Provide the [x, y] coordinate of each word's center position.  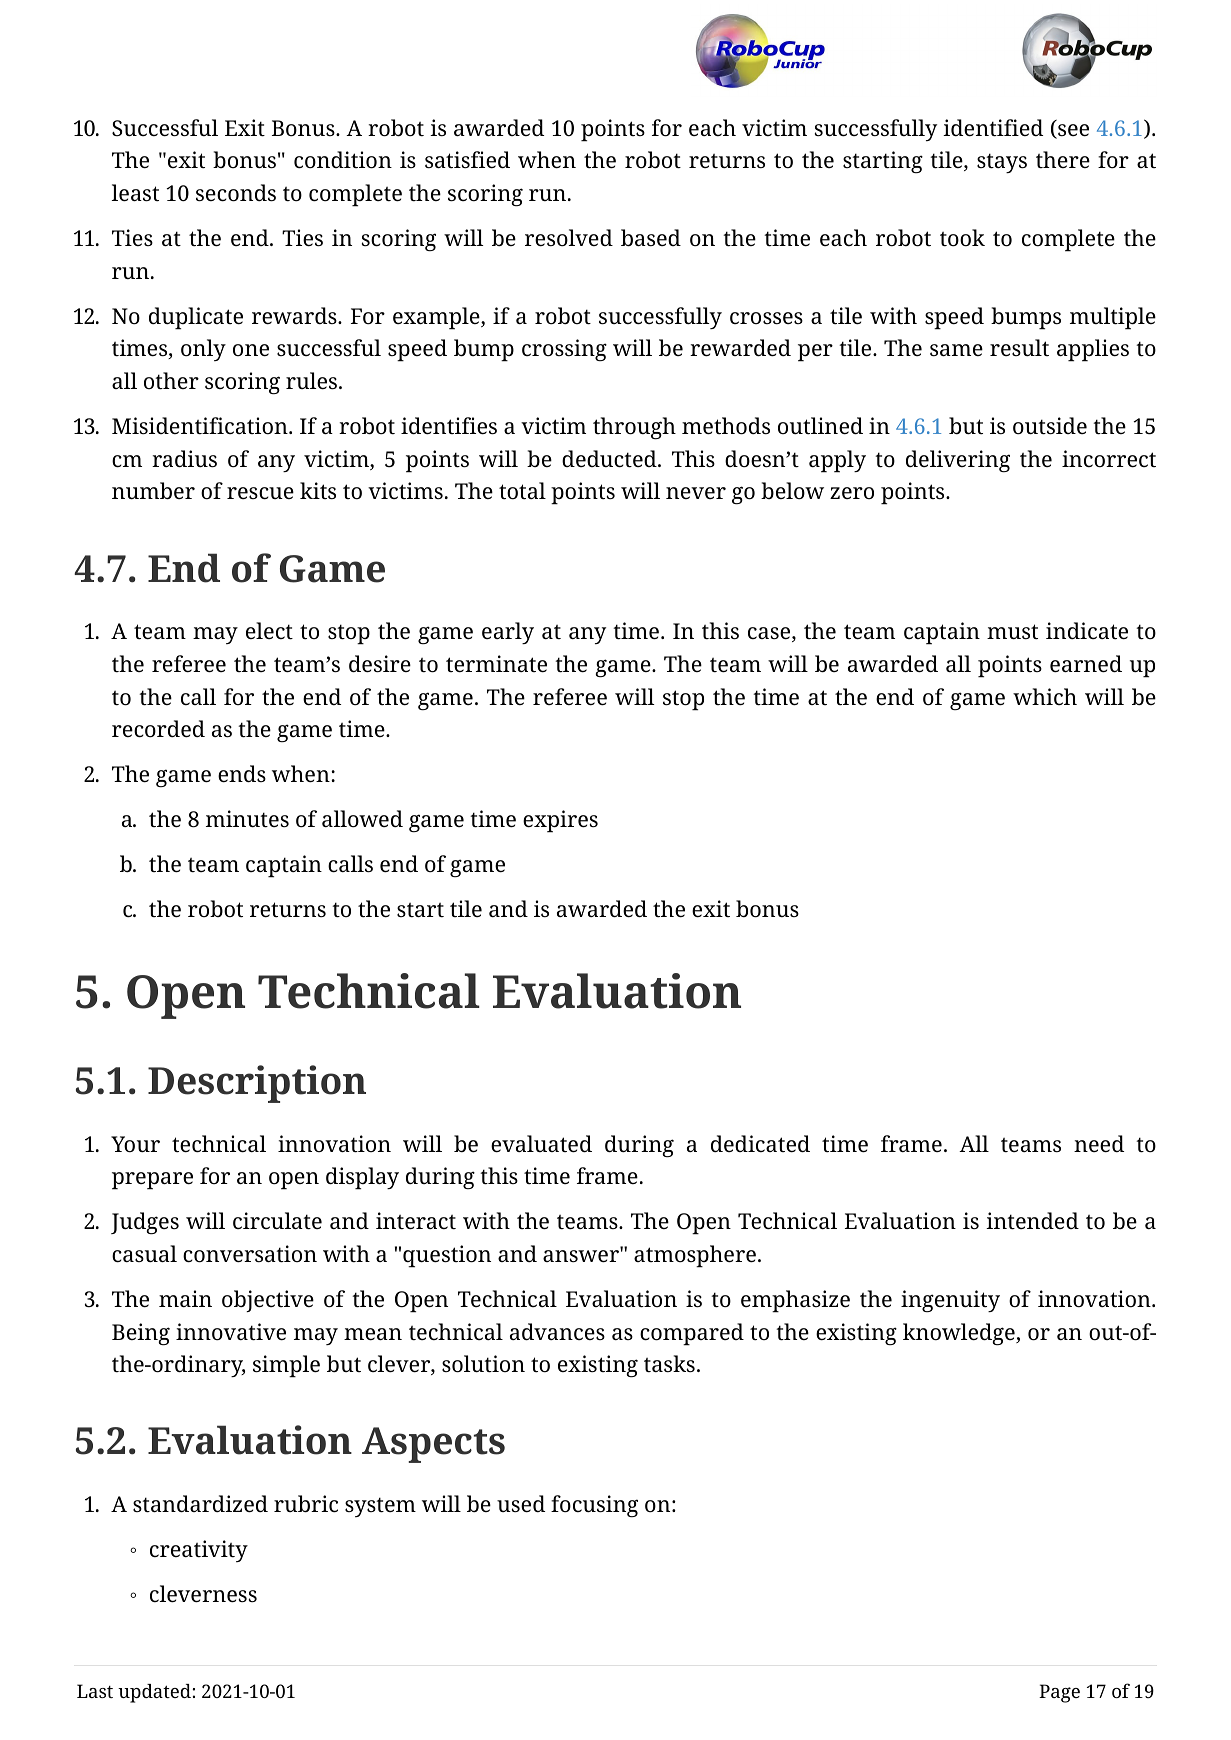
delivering [958, 461]
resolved [569, 238]
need [1099, 1144]
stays [1002, 163]
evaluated [541, 1144]
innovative [231, 1332]
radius [184, 459]
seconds [236, 193]
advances [557, 1332]
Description [257, 1084]
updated [154, 1693]
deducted [610, 459]
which [1045, 696]
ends [242, 774]
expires [560, 821]
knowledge [960, 1334]
